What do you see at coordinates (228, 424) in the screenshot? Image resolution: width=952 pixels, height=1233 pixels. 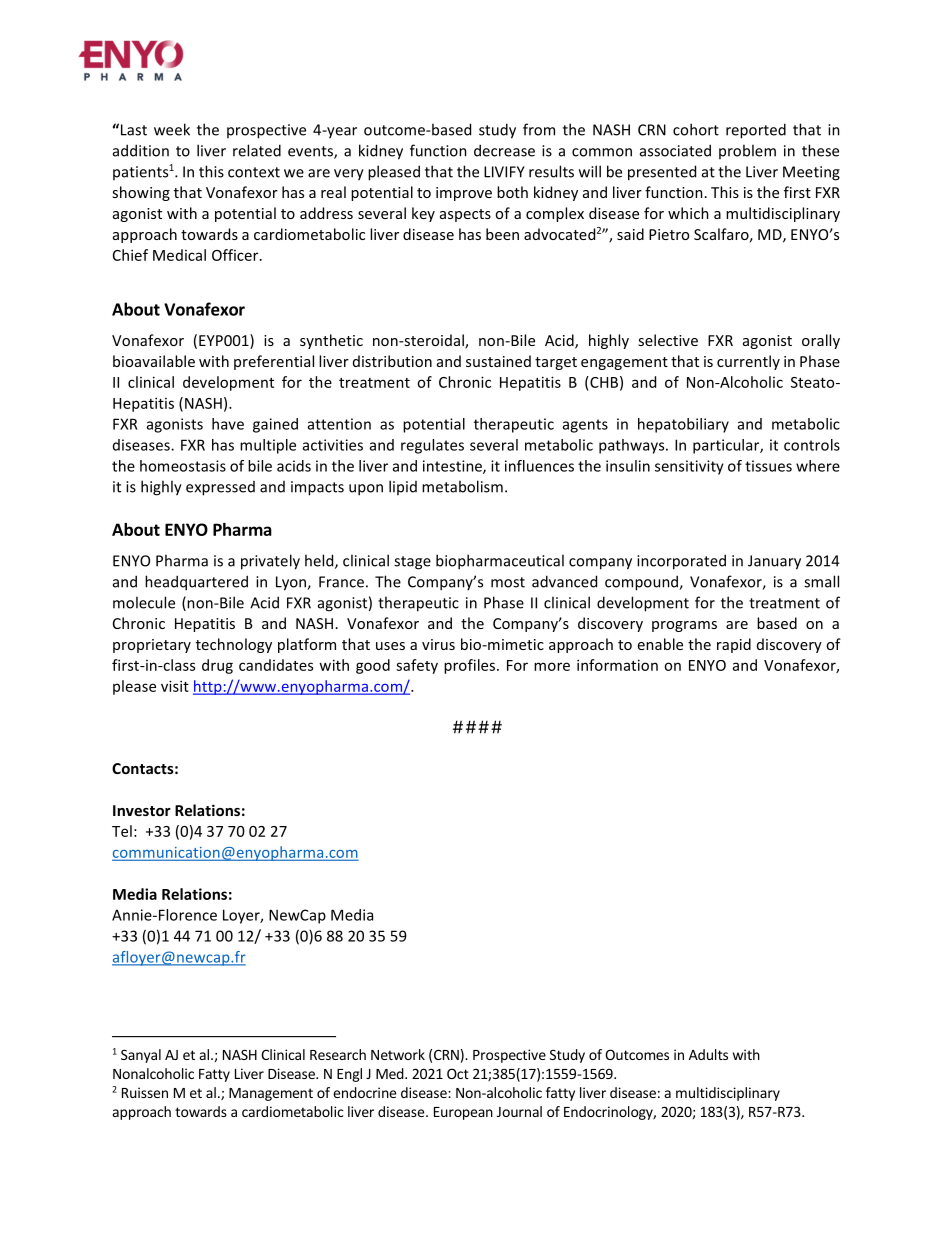 I see `have` at bounding box center [228, 424].
